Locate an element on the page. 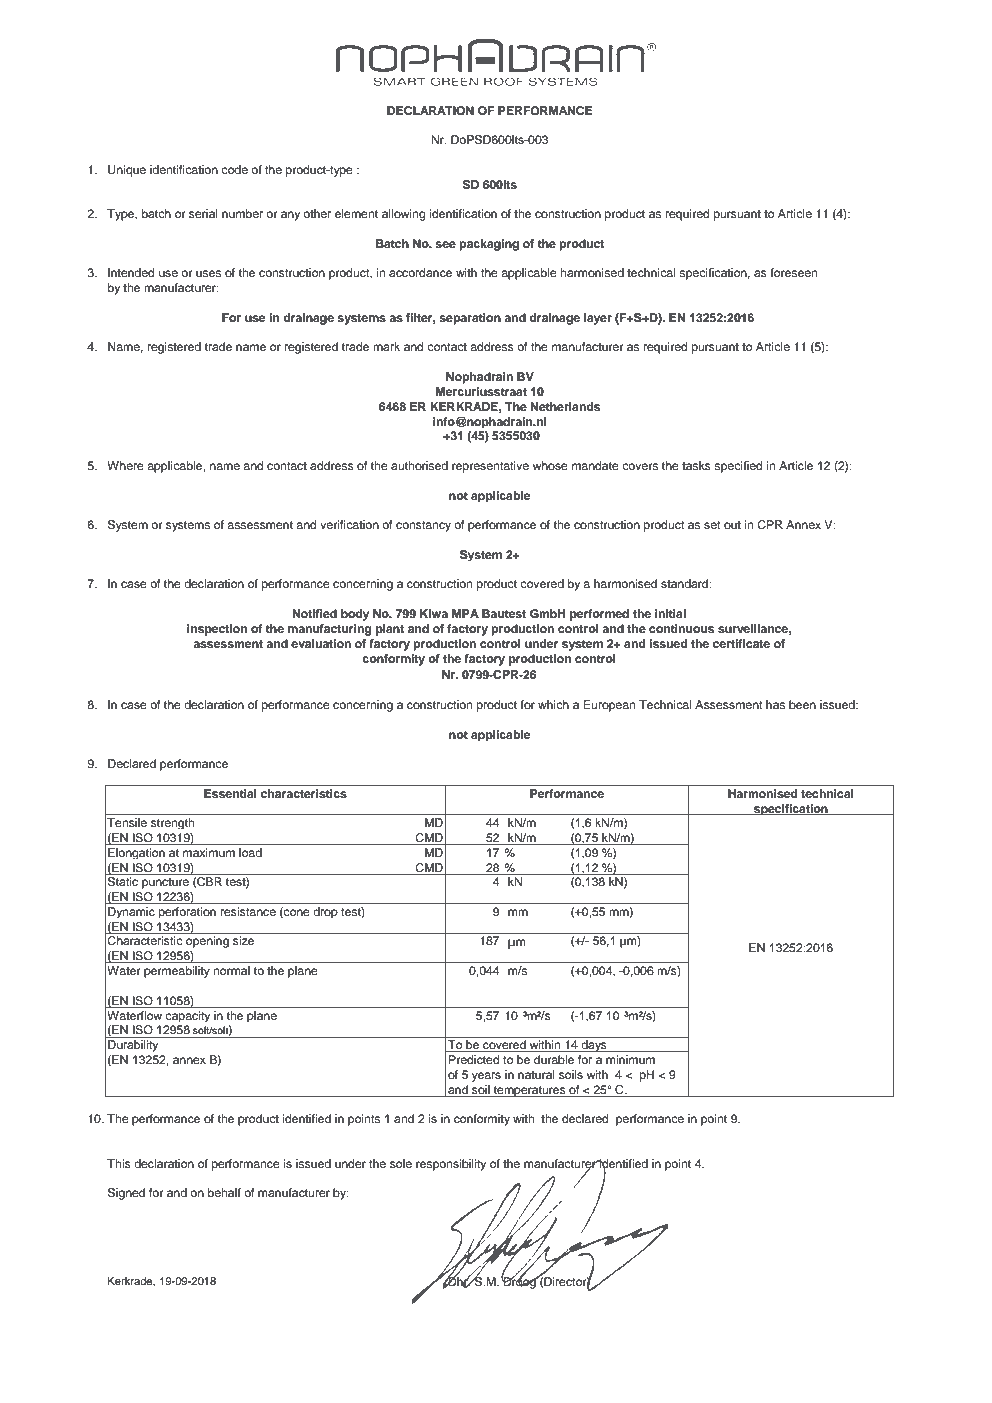  foreseen is located at coordinates (793, 272).
